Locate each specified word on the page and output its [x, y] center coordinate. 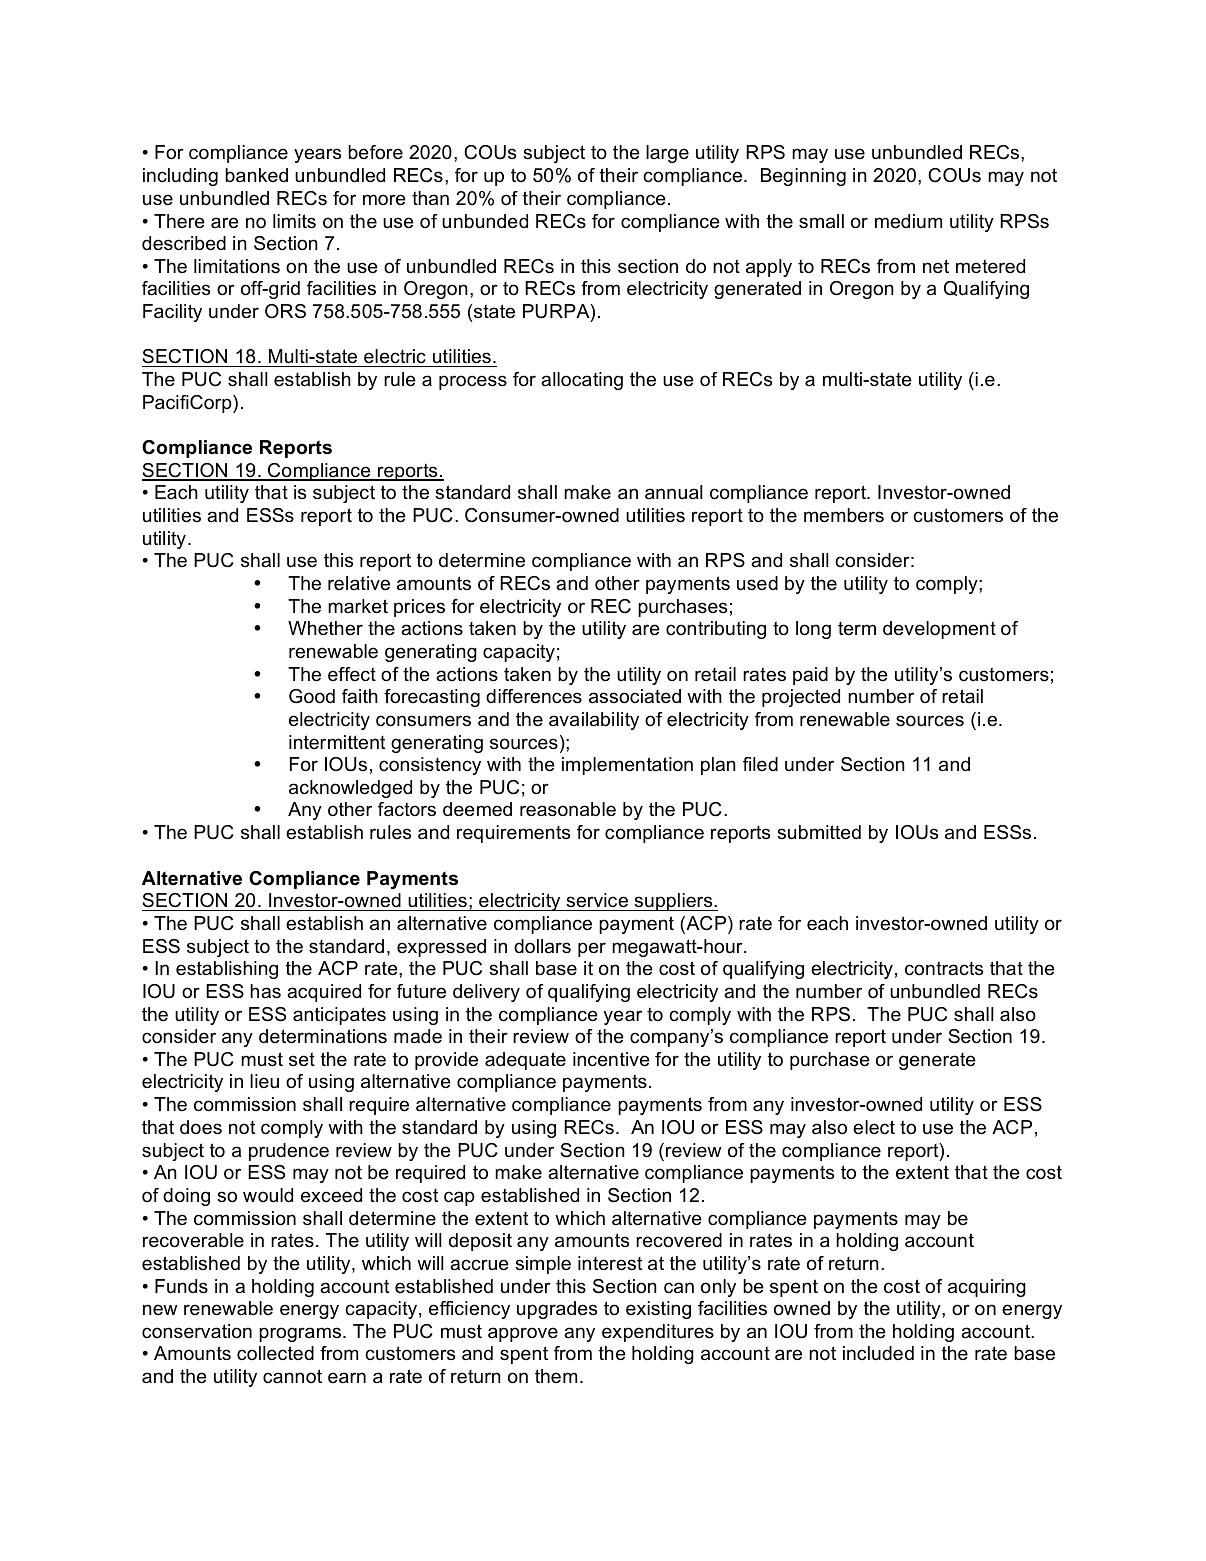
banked [256, 175]
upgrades [557, 1310]
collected [275, 1353]
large [667, 154]
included [878, 1353]
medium [908, 221]
